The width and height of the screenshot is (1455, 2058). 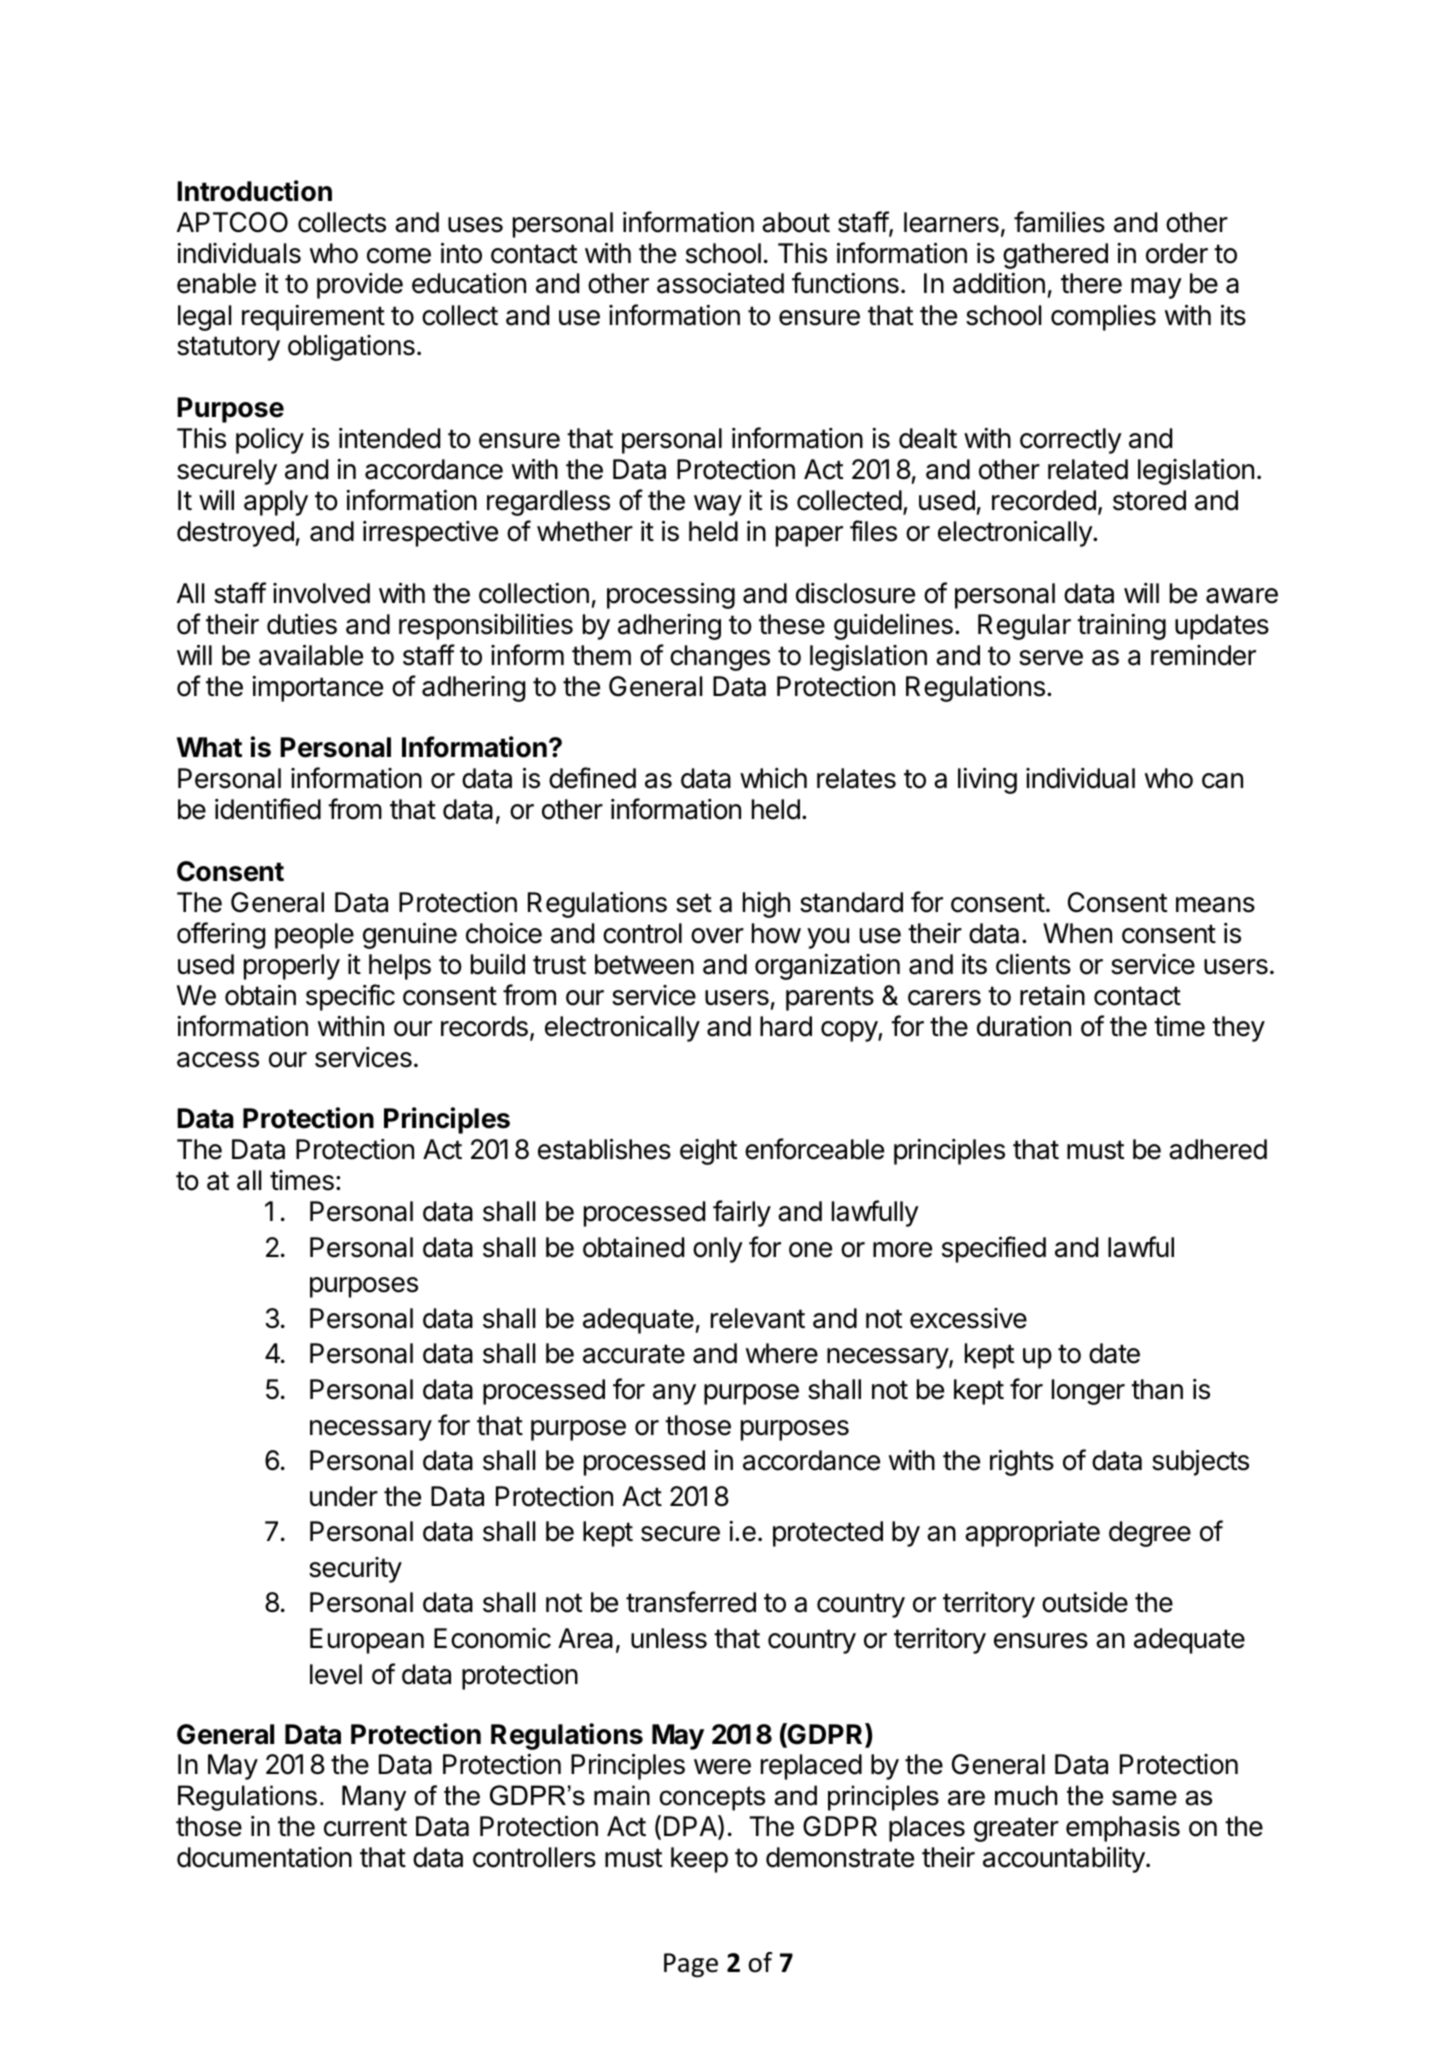 I want to click on associated, so click(x=720, y=283).
